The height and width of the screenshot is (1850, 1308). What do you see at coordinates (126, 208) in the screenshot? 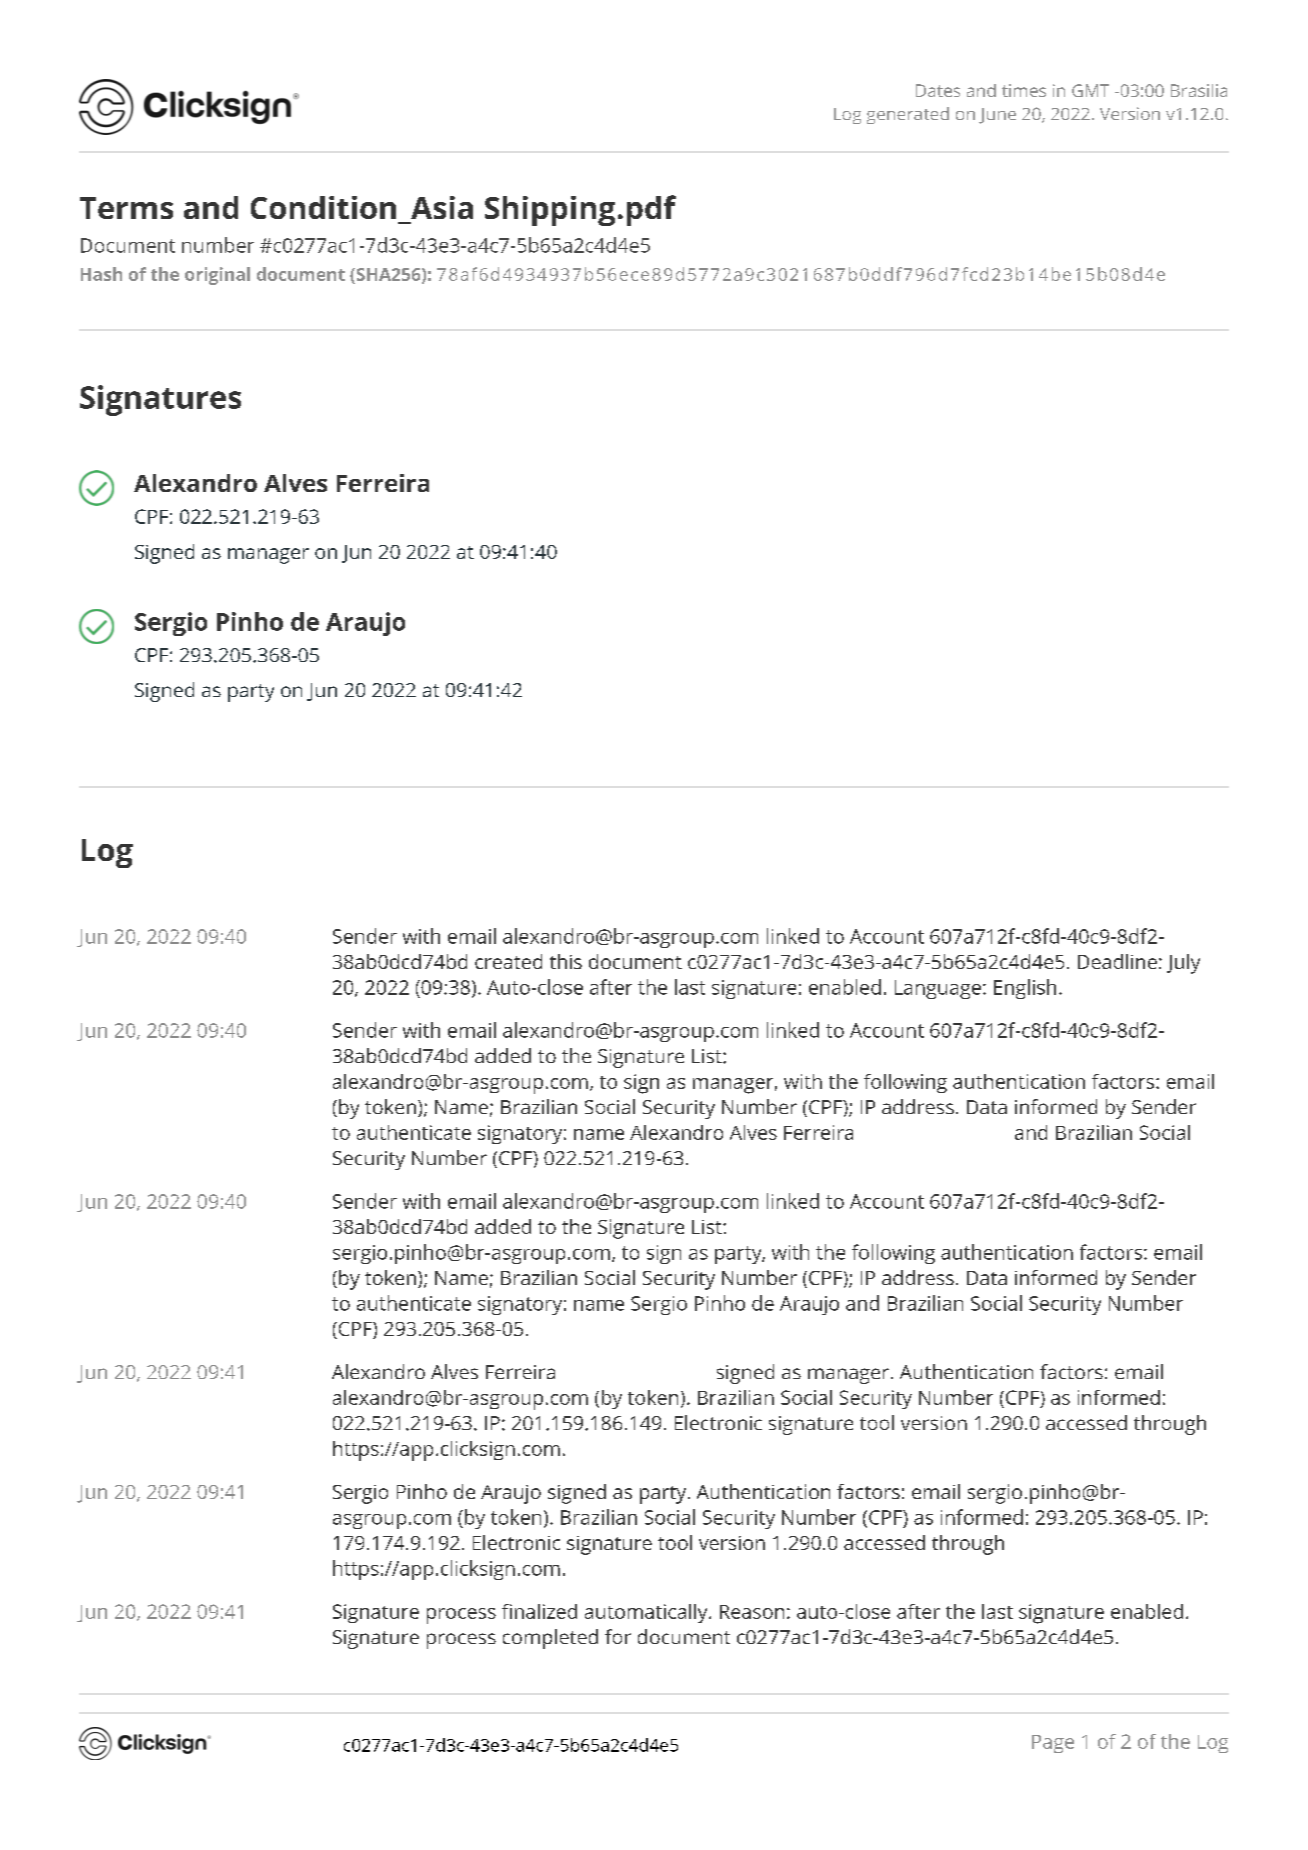
I see `Terms` at bounding box center [126, 208].
